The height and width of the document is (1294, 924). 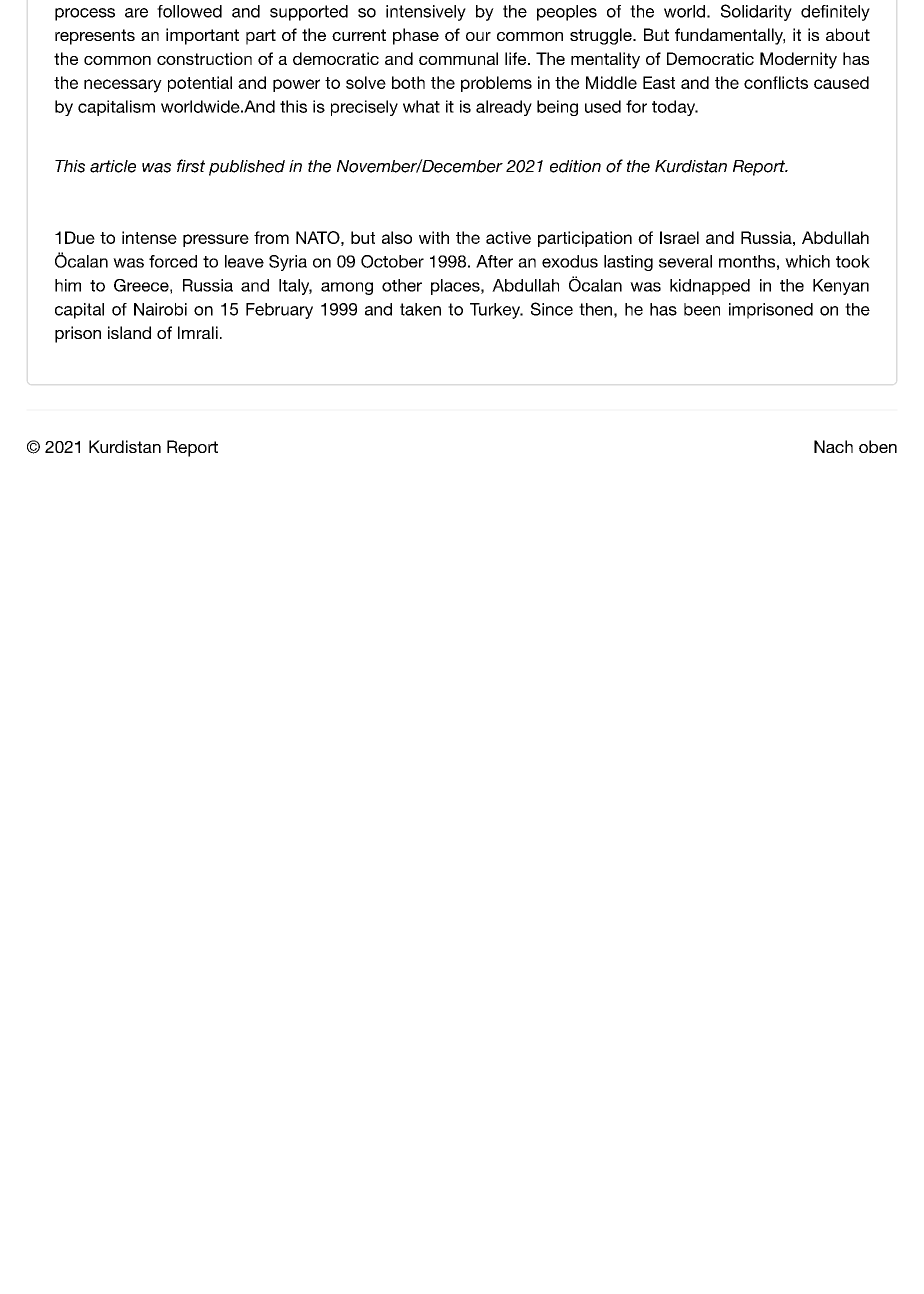 What do you see at coordinates (508, 237) in the document?
I see `active` at bounding box center [508, 237].
